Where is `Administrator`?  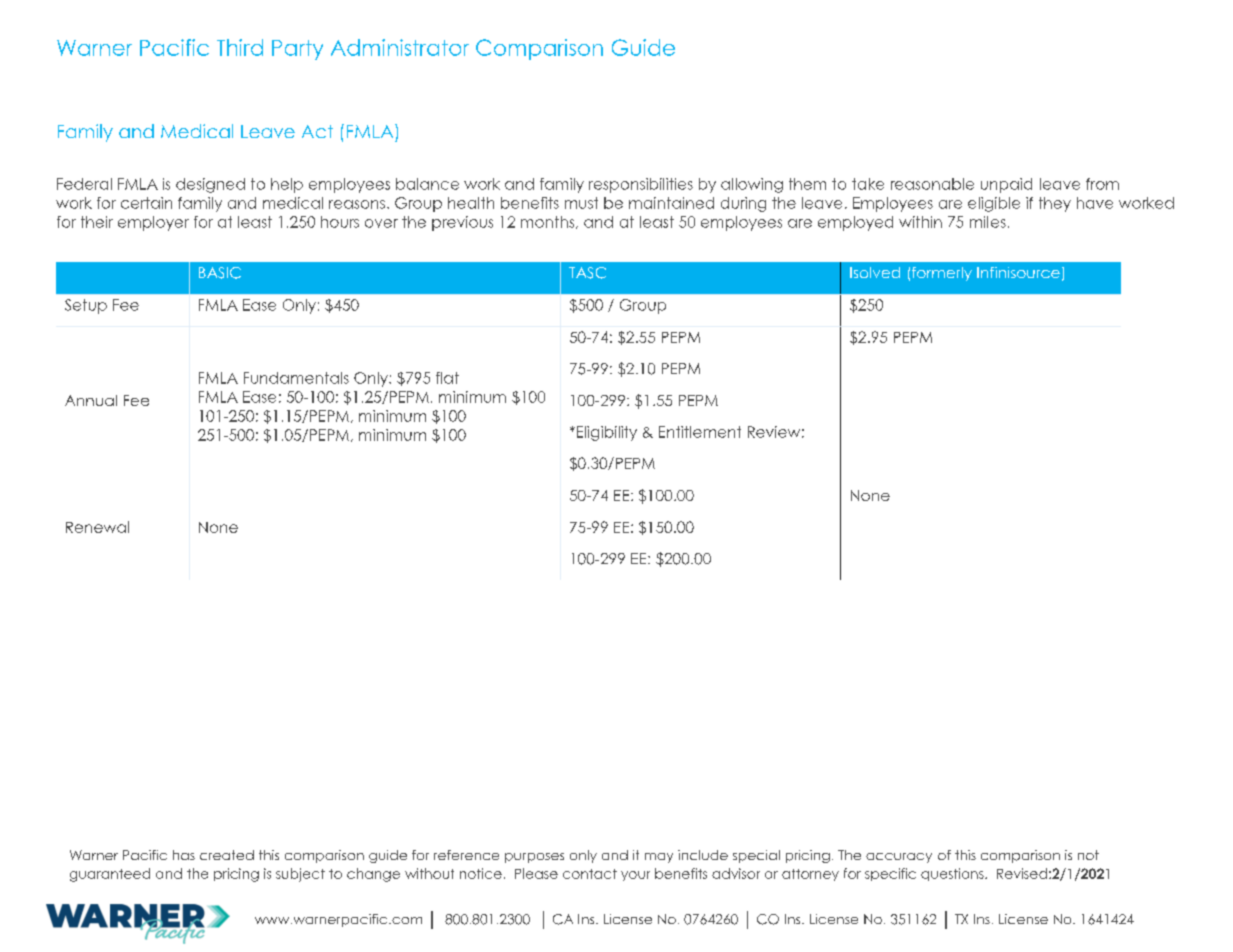
Administrator is located at coordinates (400, 47).
